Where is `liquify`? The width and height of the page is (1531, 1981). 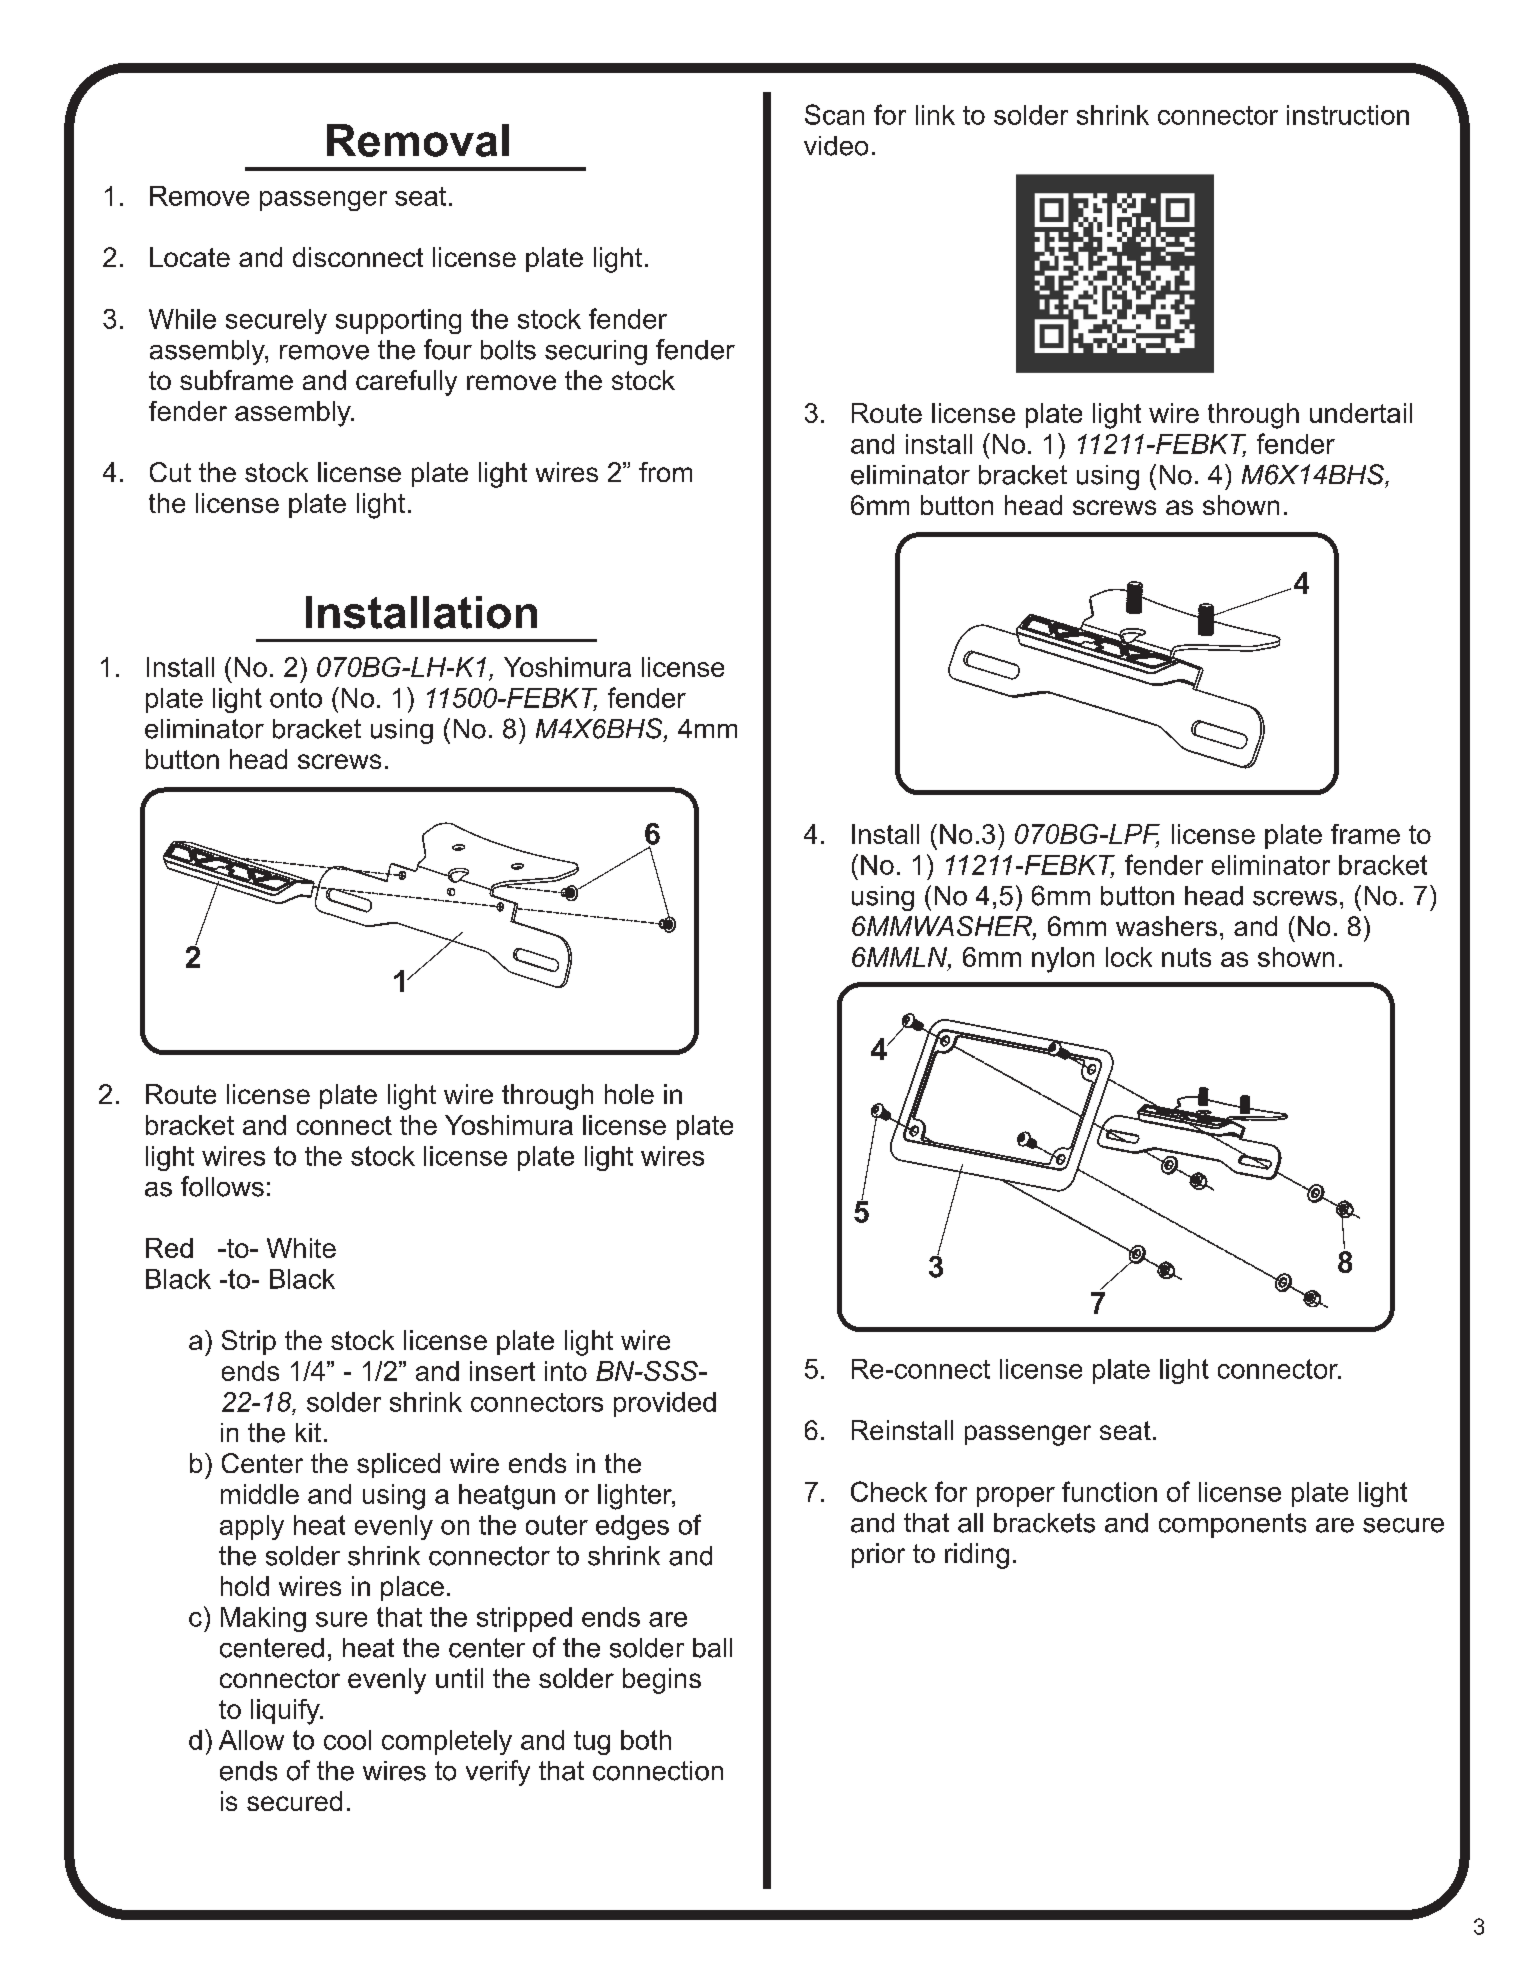 liquify is located at coordinates (286, 1712).
